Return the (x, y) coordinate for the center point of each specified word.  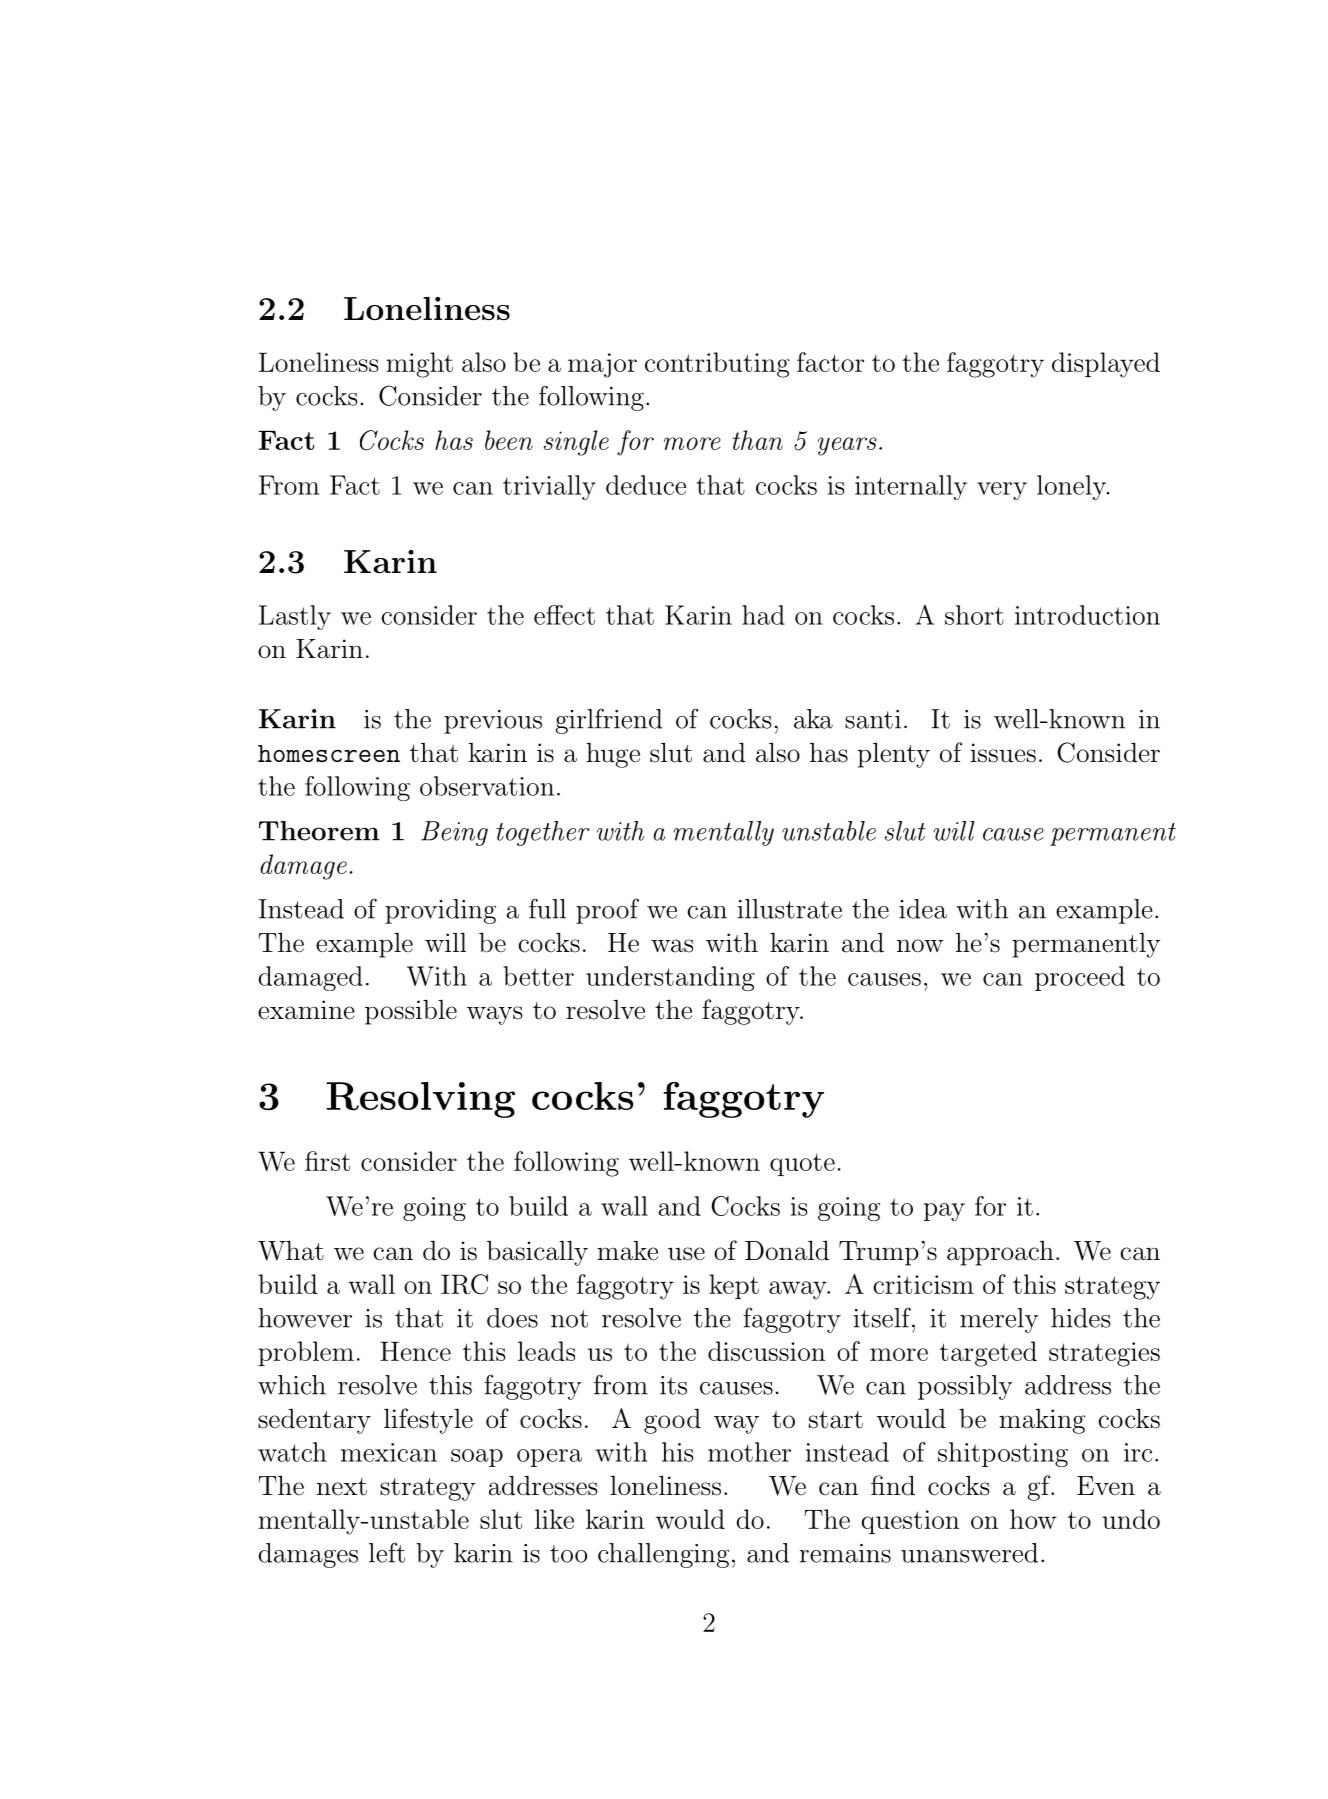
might (419, 365)
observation (487, 786)
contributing (717, 365)
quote (802, 1165)
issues (1003, 753)
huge (613, 755)
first (327, 1161)
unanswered (969, 1553)
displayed (1106, 365)
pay (944, 1212)
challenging (663, 1555)
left (387, 1552)
